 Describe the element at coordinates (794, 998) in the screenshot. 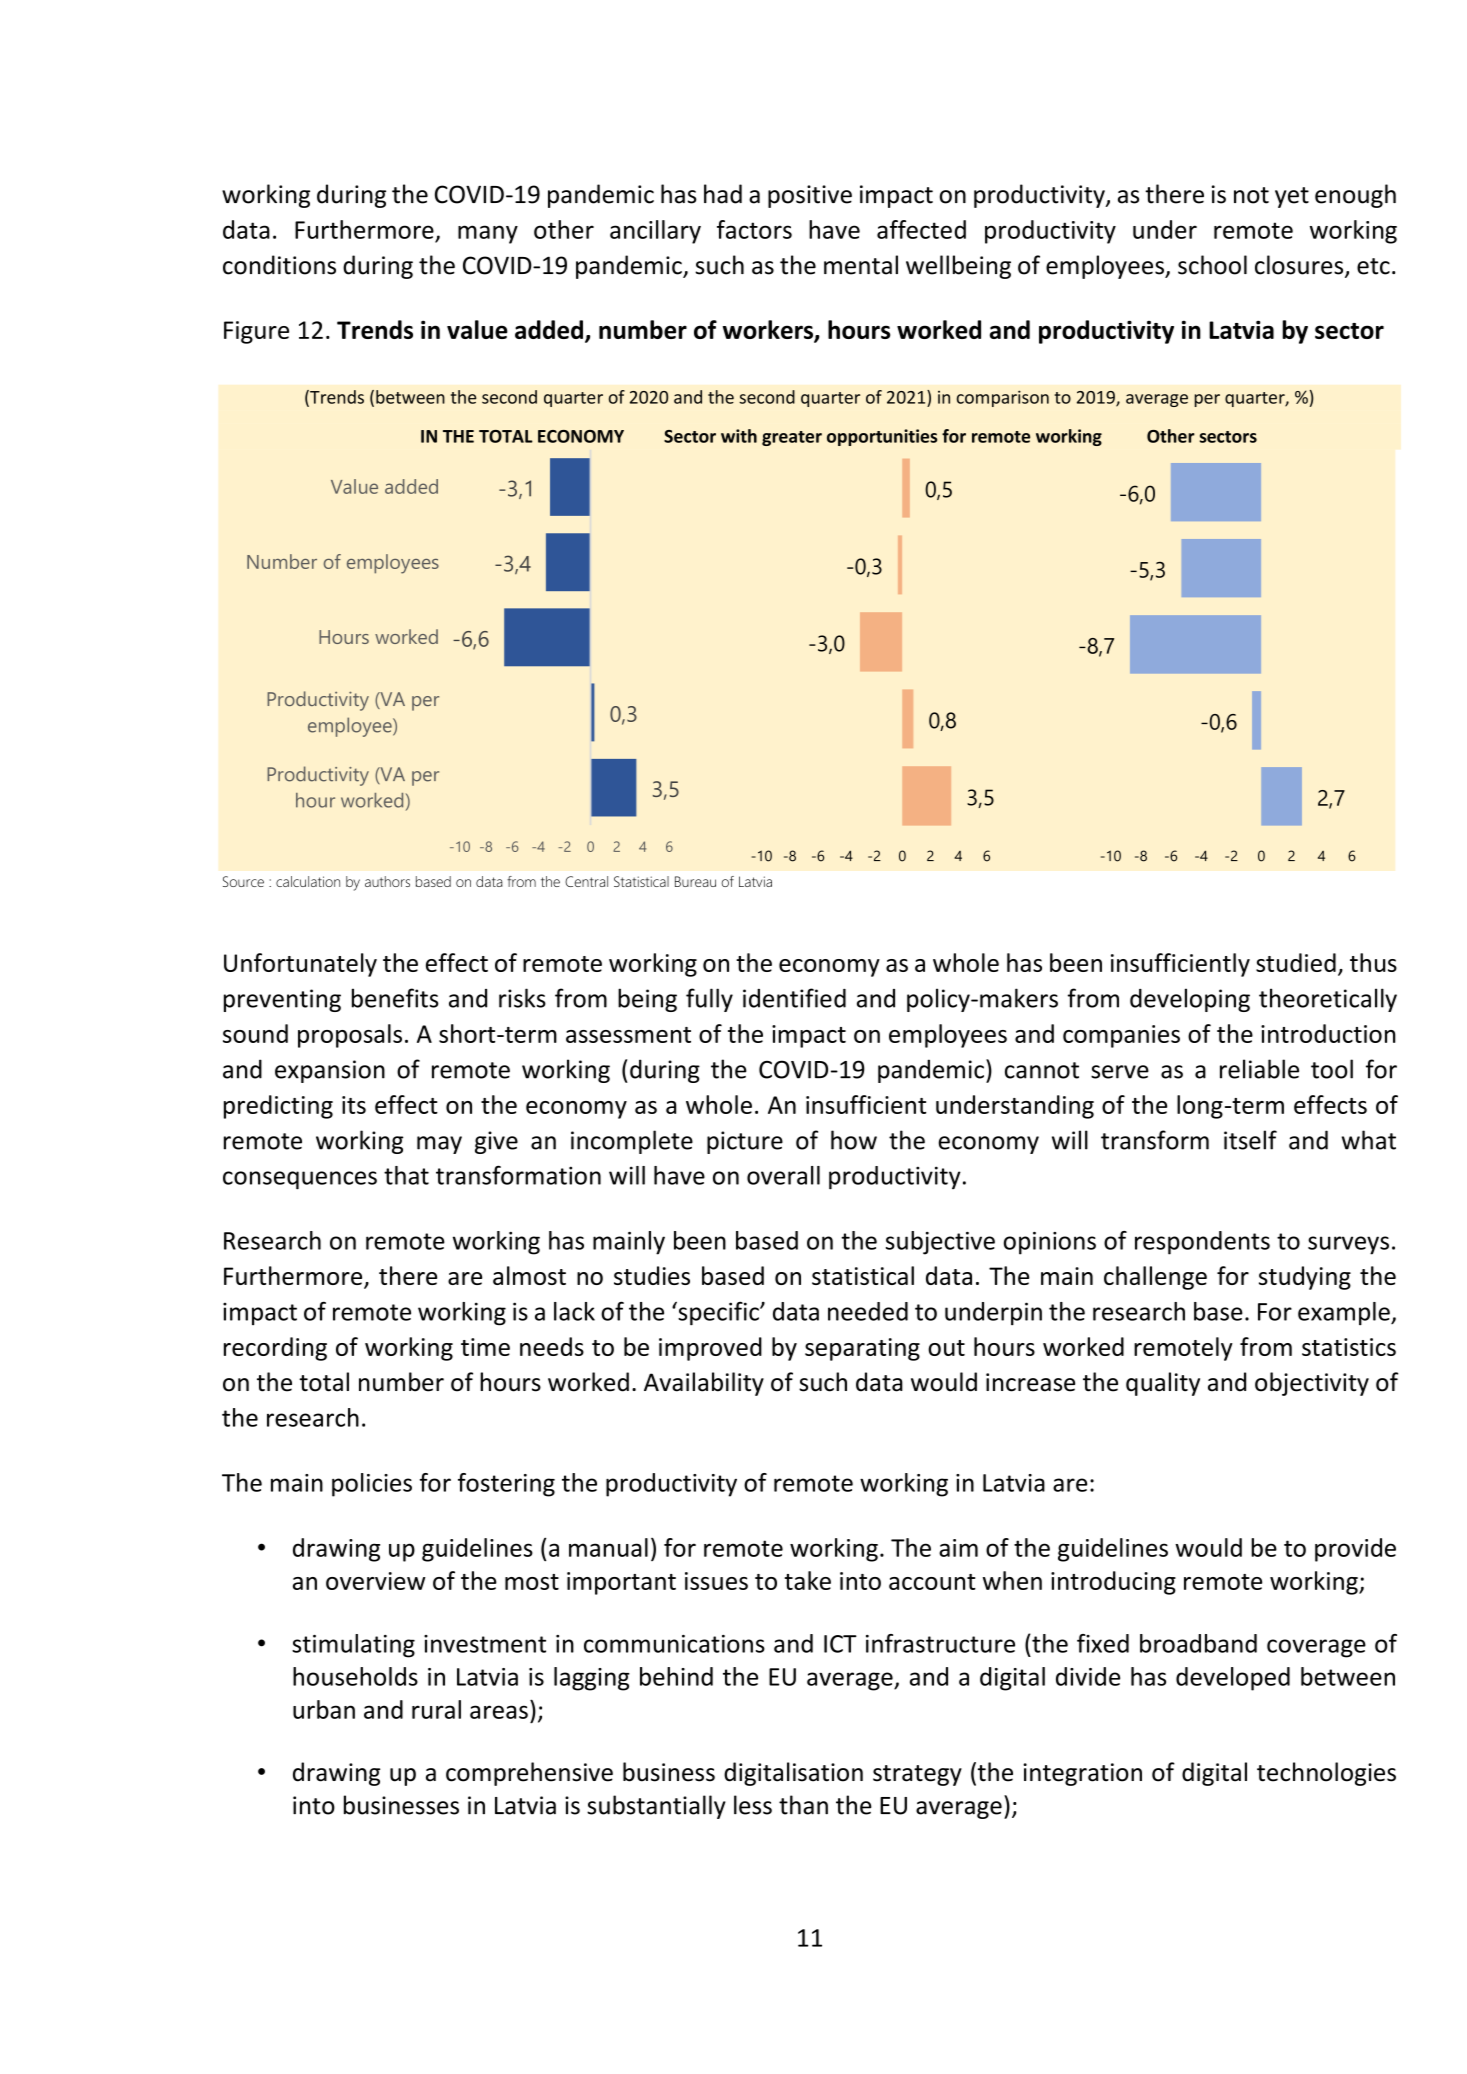

I see `identified` at that location.
